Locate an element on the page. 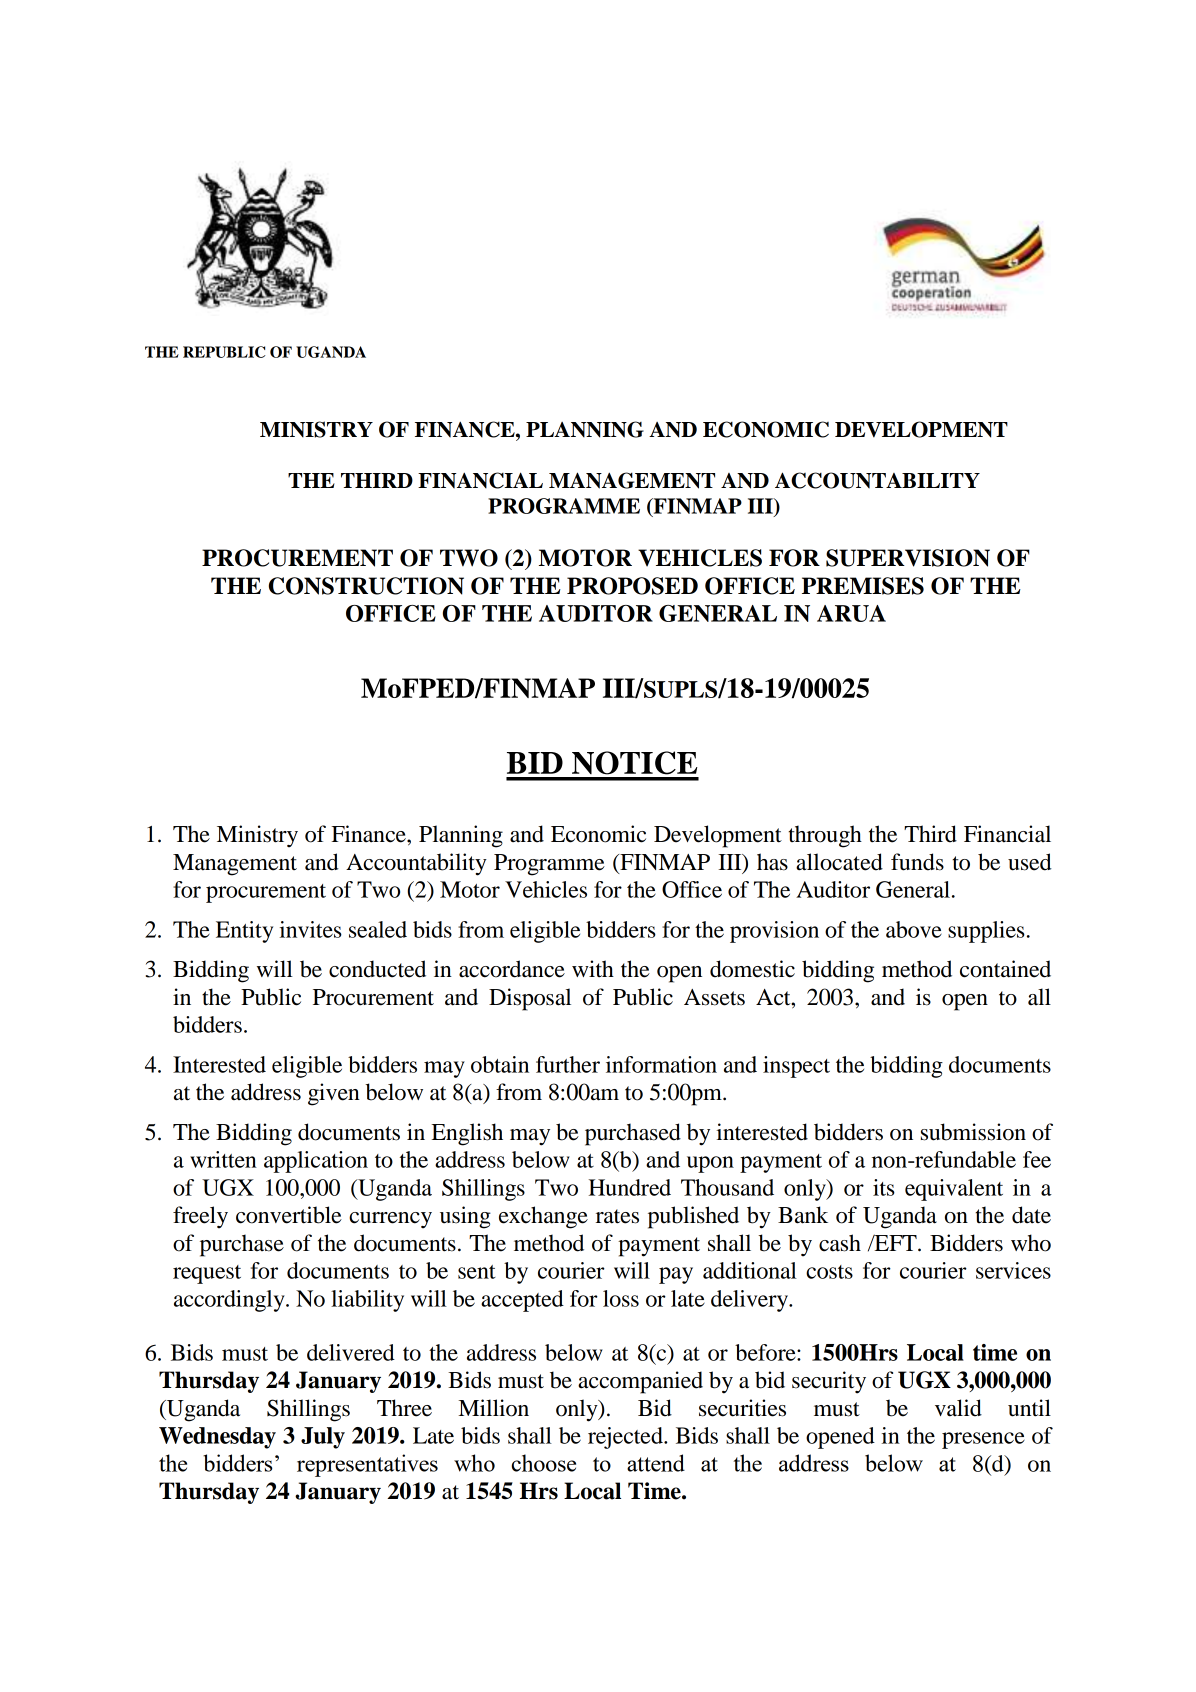 This document has height=1692, width=1196. July is located at coordinates (323, 1438).
